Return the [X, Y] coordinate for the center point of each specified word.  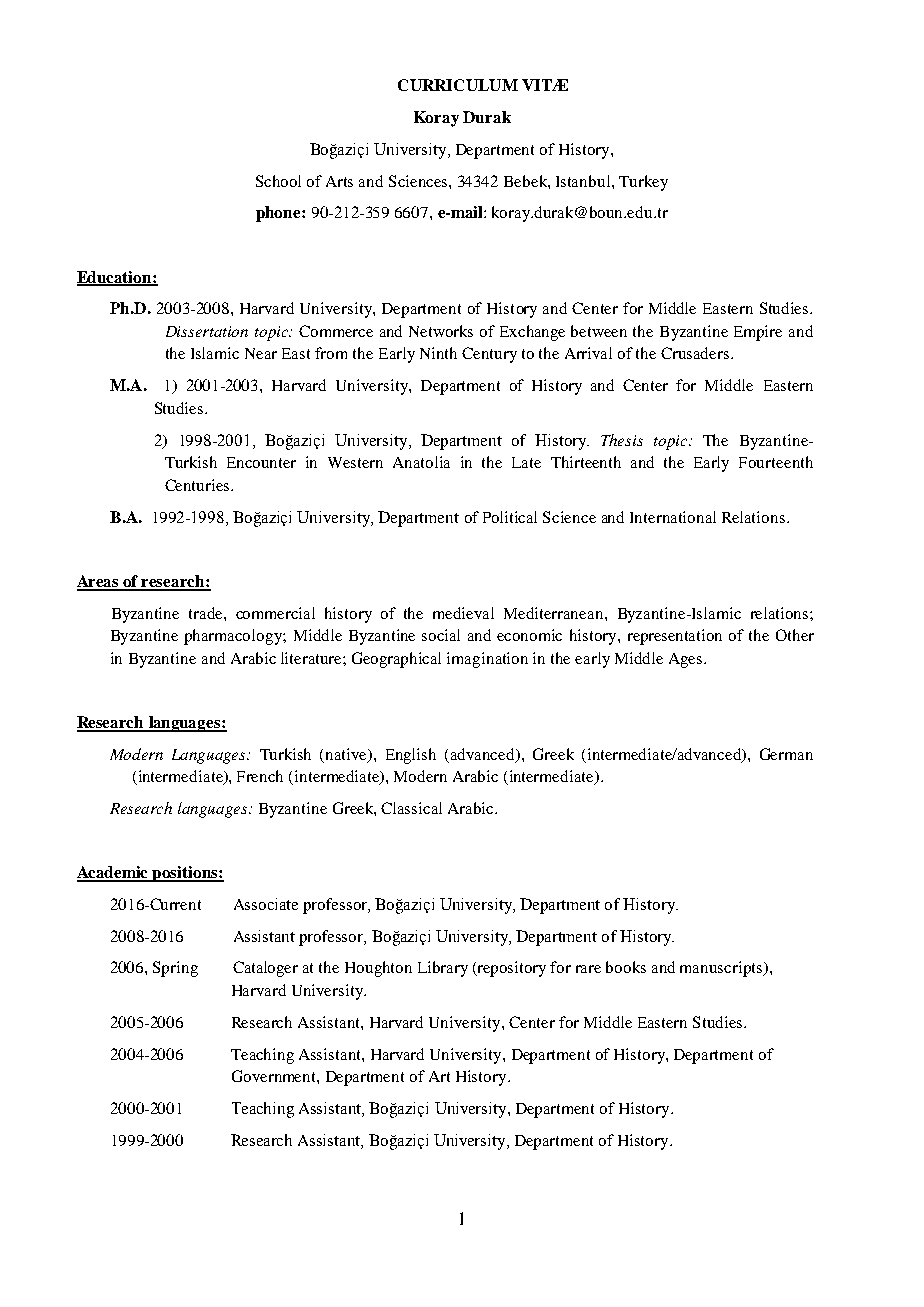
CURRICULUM [458, 85]
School [278, 181]
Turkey [643, 183]
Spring [175, 969]
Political [510, 517]
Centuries [198, 485]
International [673, 517]
